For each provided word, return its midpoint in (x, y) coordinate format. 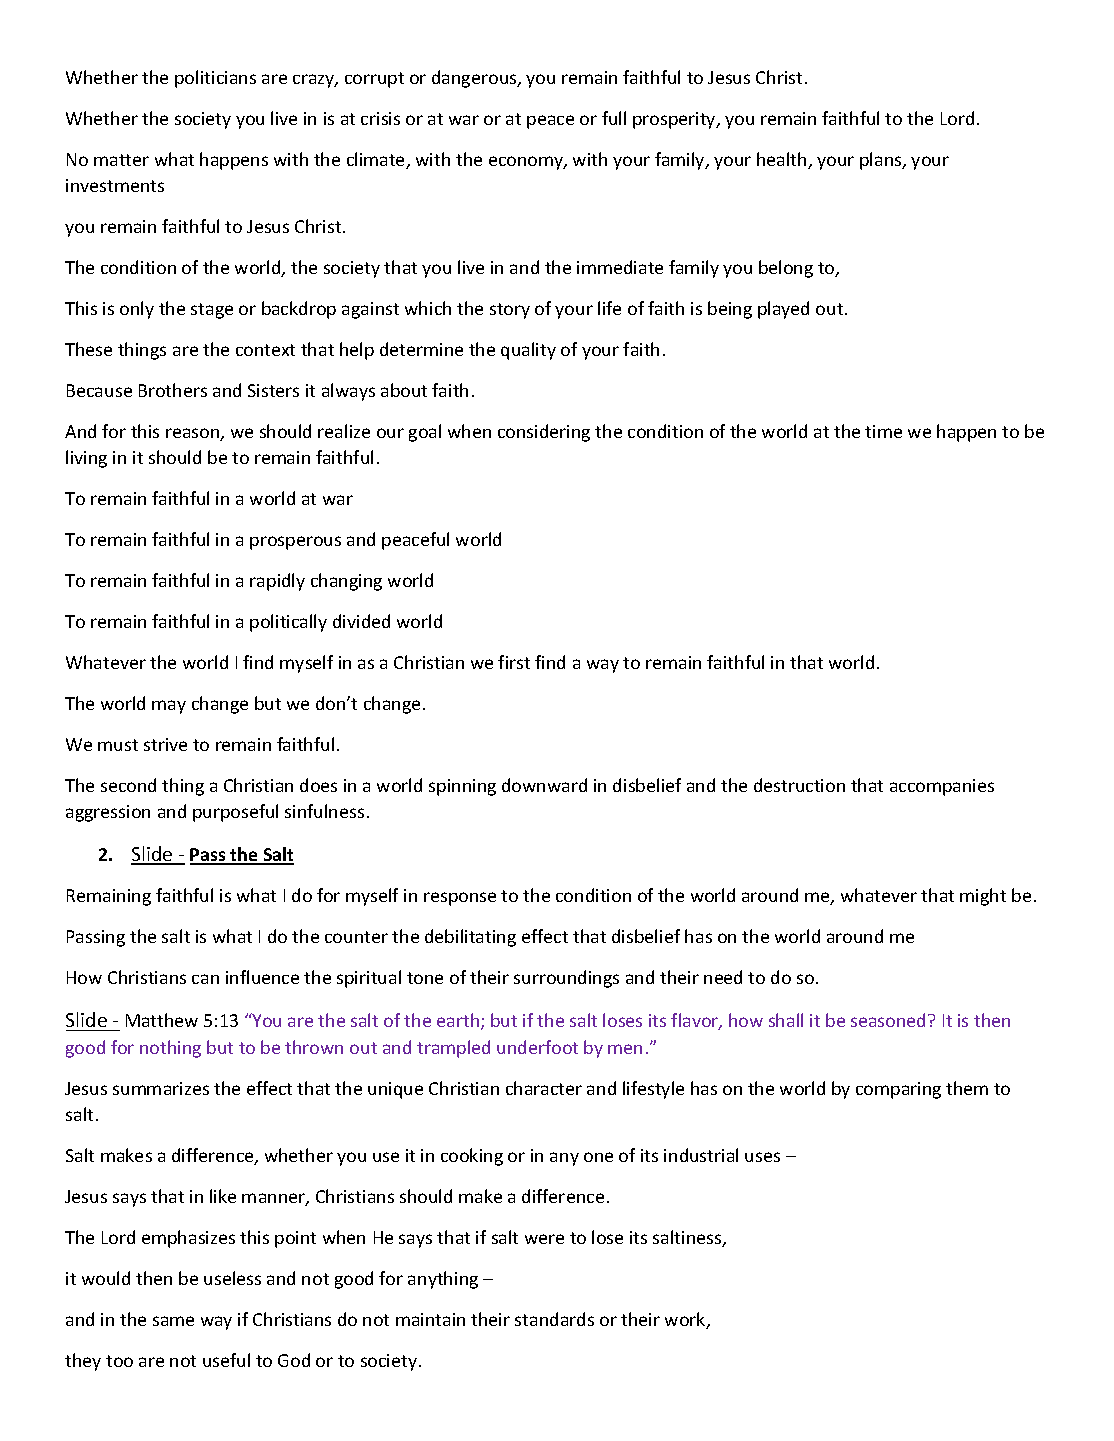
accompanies (942, 787)
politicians (215, 79)
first (514, 662)
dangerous (475, 79)
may (169, 707)
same (173, 1321)
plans (882, 161)
